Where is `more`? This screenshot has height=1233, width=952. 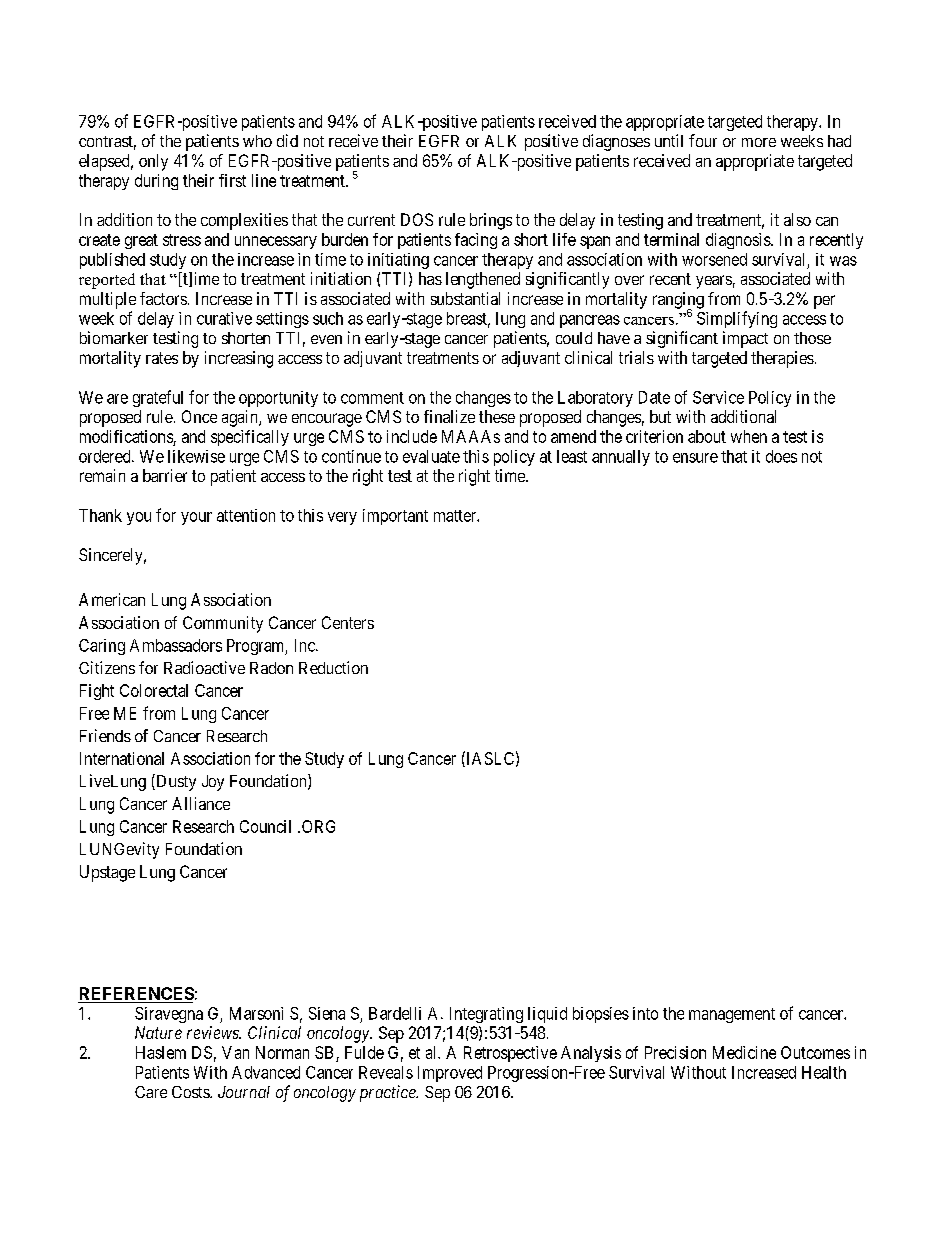
more is located at coordinates (759, 142).
